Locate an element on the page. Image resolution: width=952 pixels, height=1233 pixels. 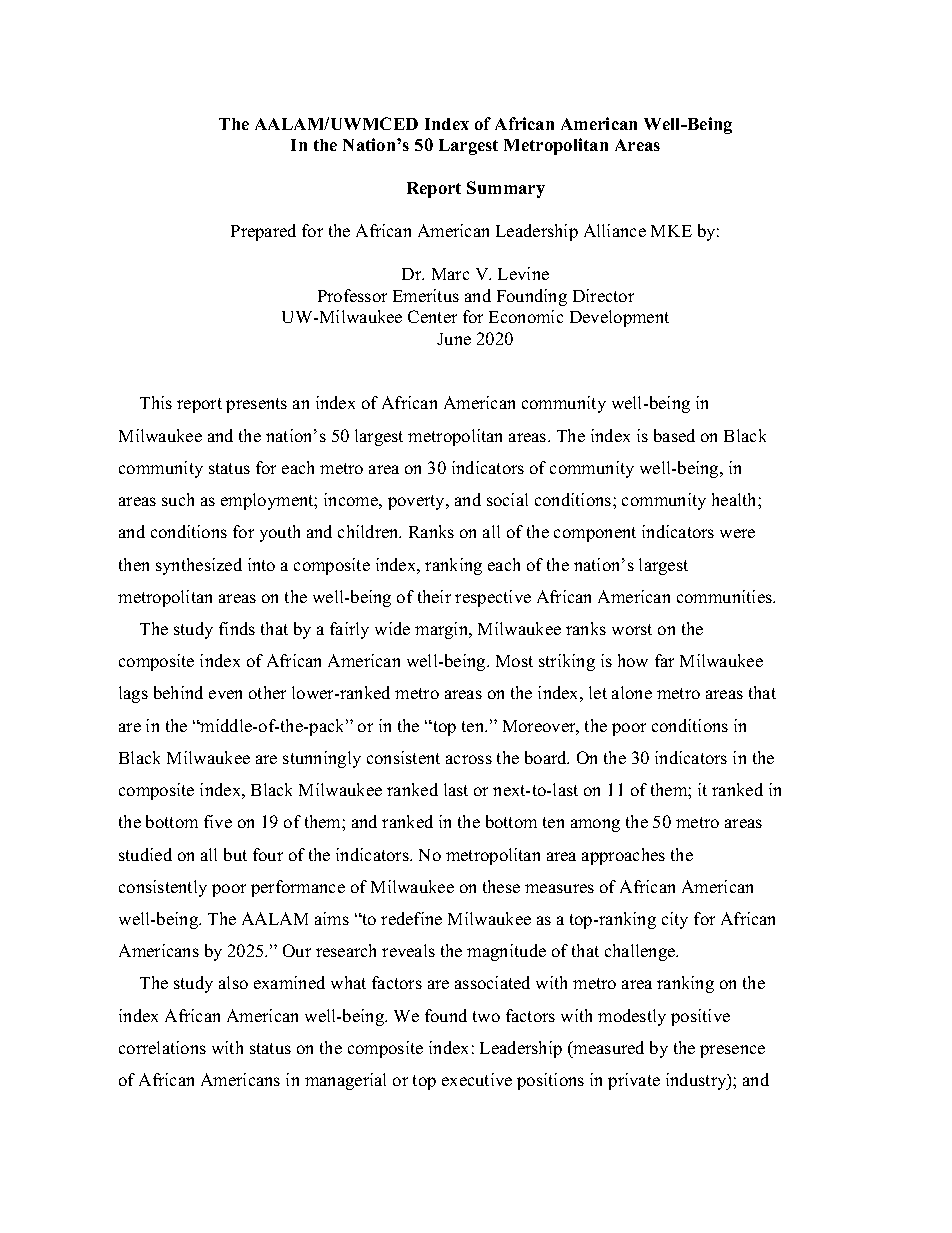
executive is located at coordinates (477, 1079).
